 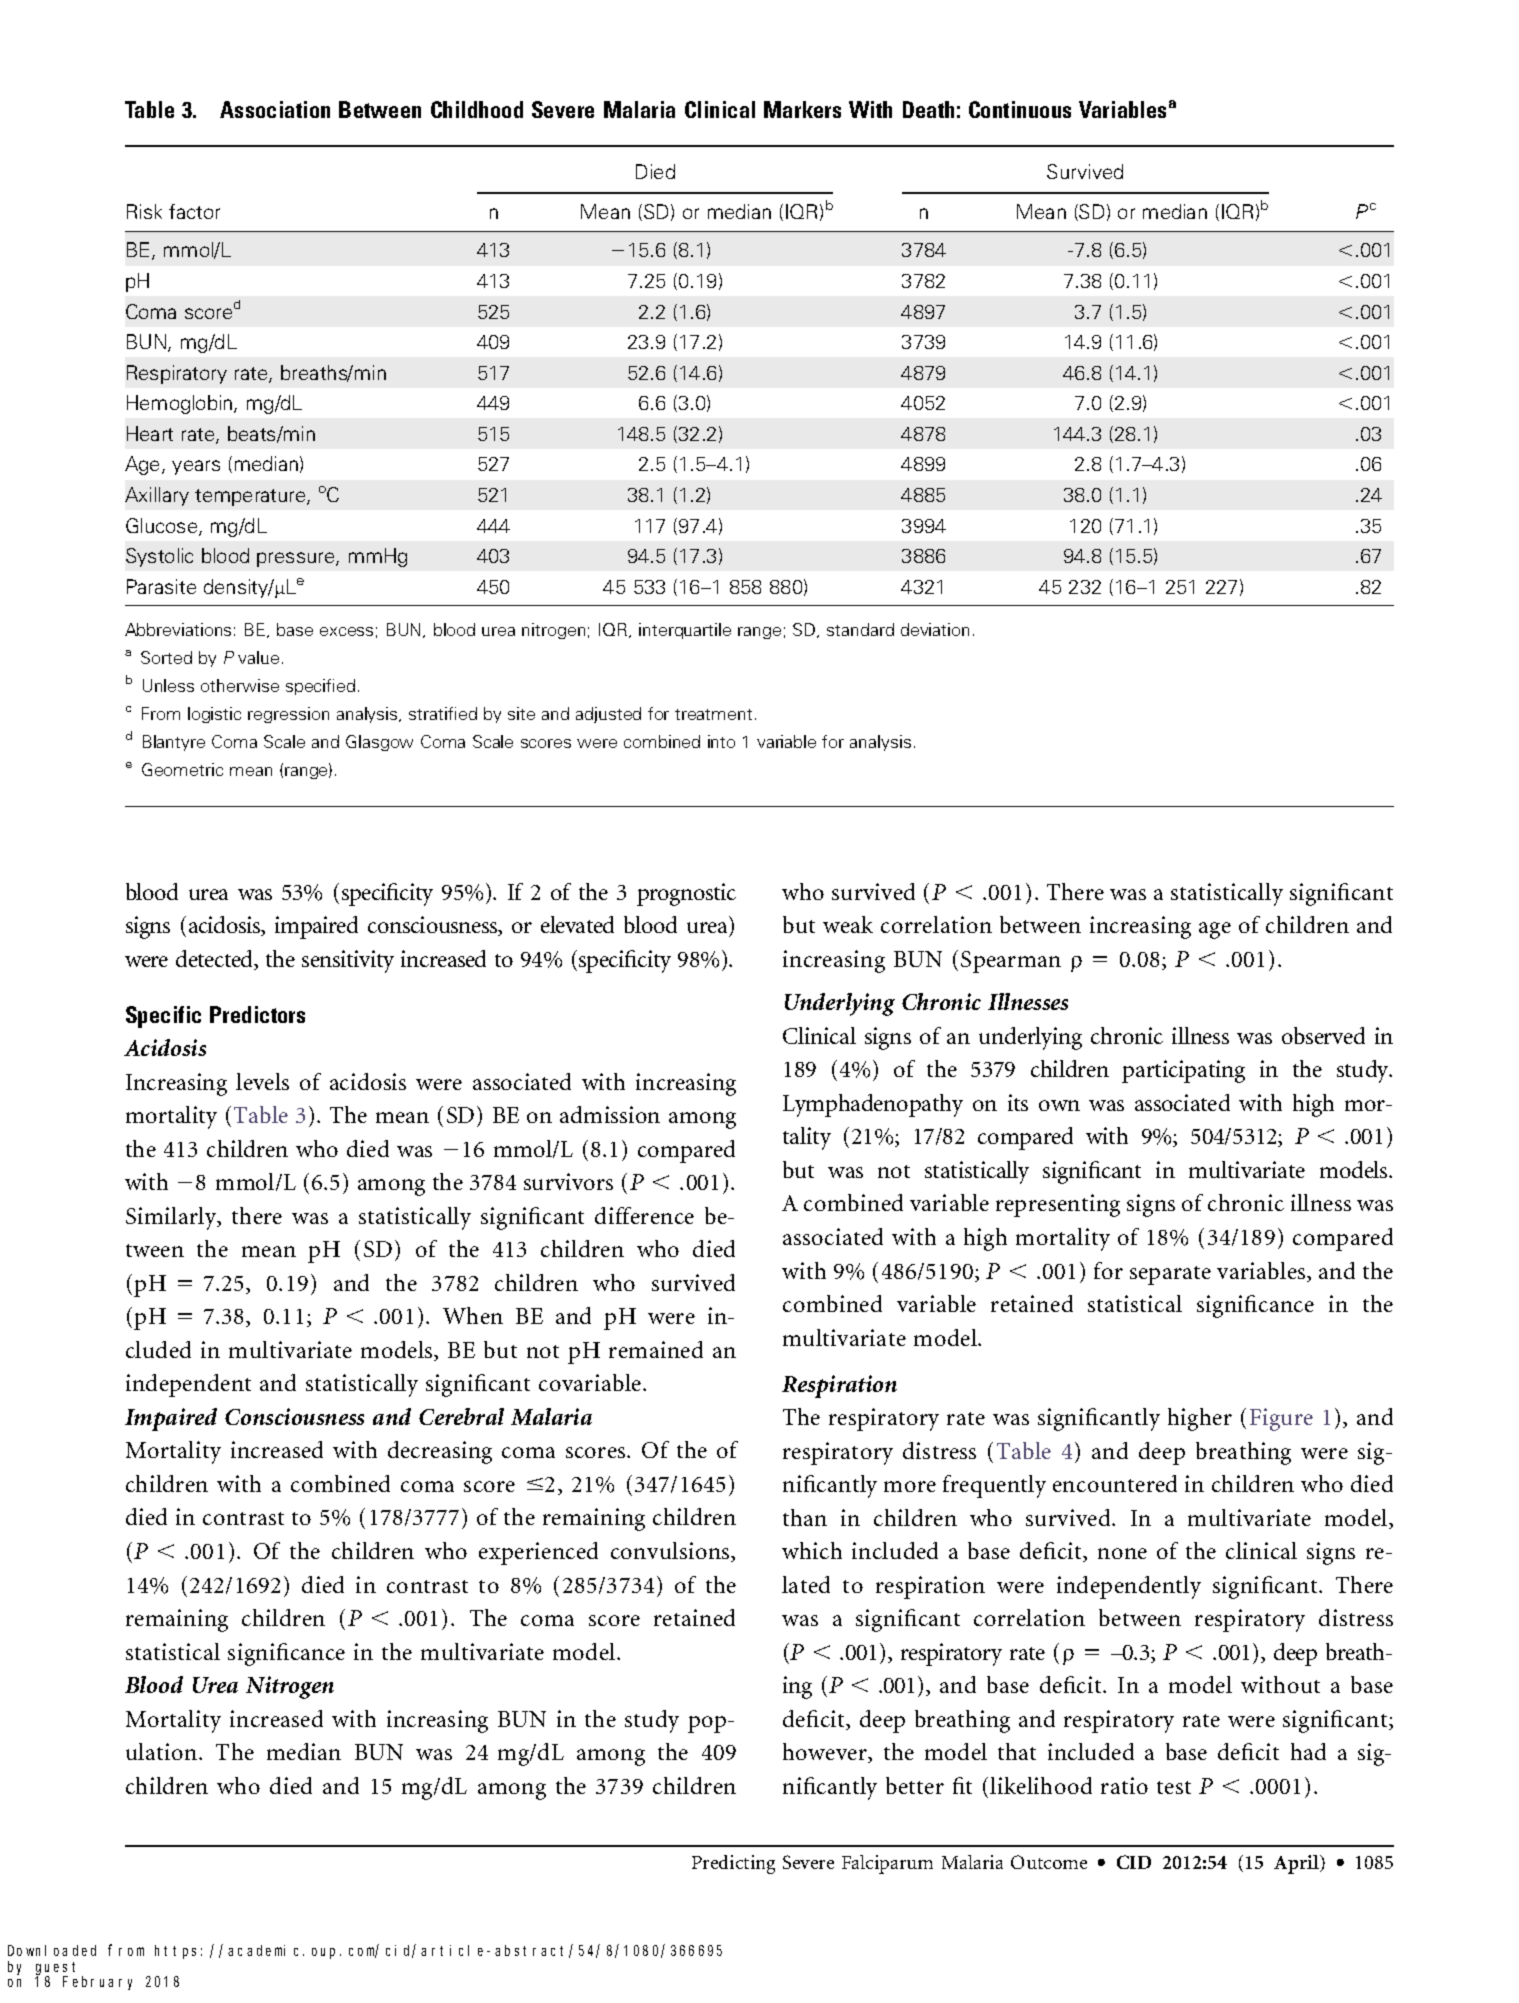 I want to click on Outcome, so click(x=1049, y=1862).
